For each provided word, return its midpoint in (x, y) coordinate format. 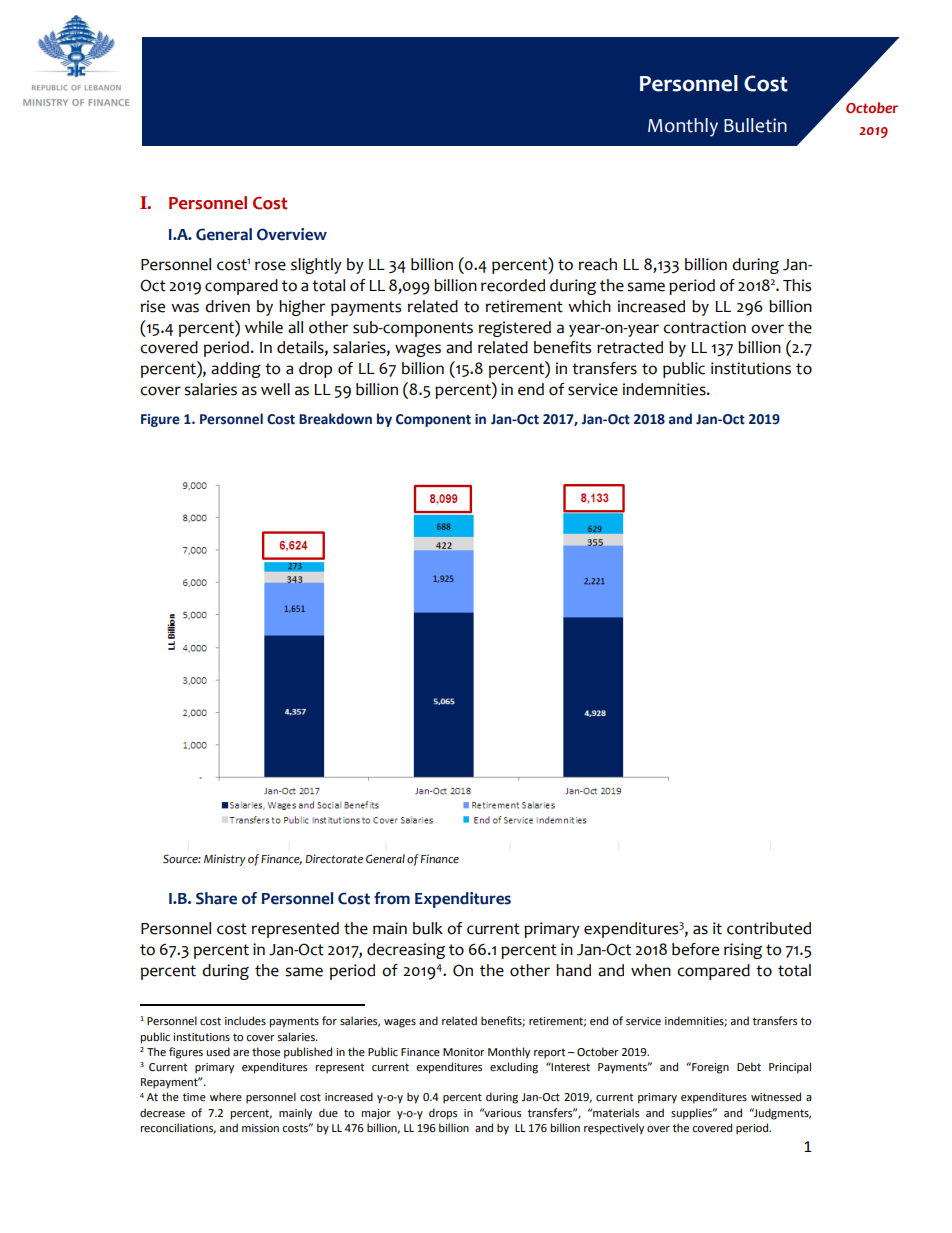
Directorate (334, 859)
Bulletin (755, 125)
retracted (630, 347)
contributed (769, 928)
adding (236, 370)
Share (216, 898)
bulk (428, 928)
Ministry (224, 860)
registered (515, 329)
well (275, 389)
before (695, 949)
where (226, 1097)
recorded (513, 285)
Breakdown (335, 419)
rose (270, 266)
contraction (704, 327)
